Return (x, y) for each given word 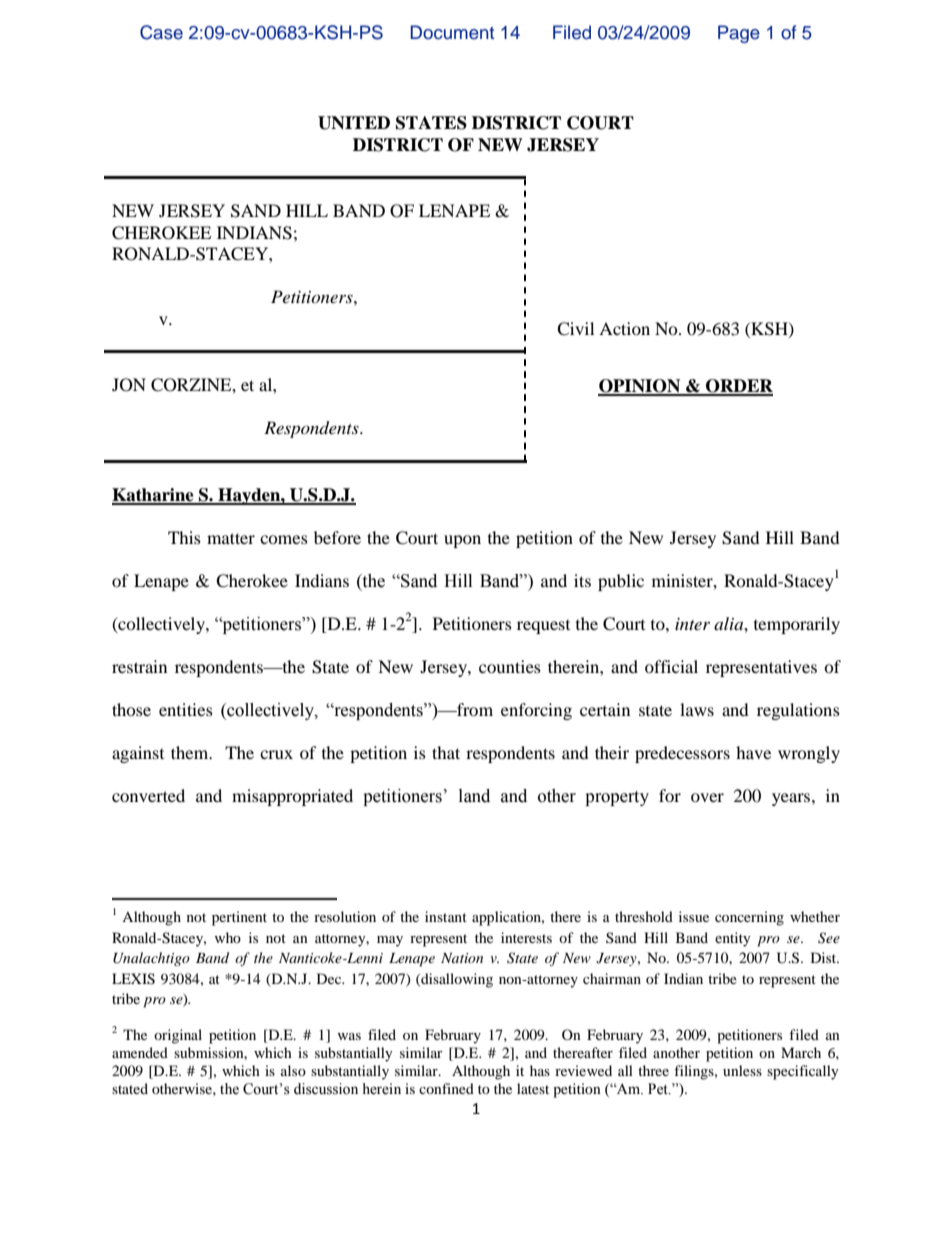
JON (129, 385)
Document (452, 32)
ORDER (738, 387)
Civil (575, 329)
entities (186, 709)
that (446, 752)
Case (161, 32)
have (753, 752)
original (178, 1036)
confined (446, 1088)
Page (739, 34)
